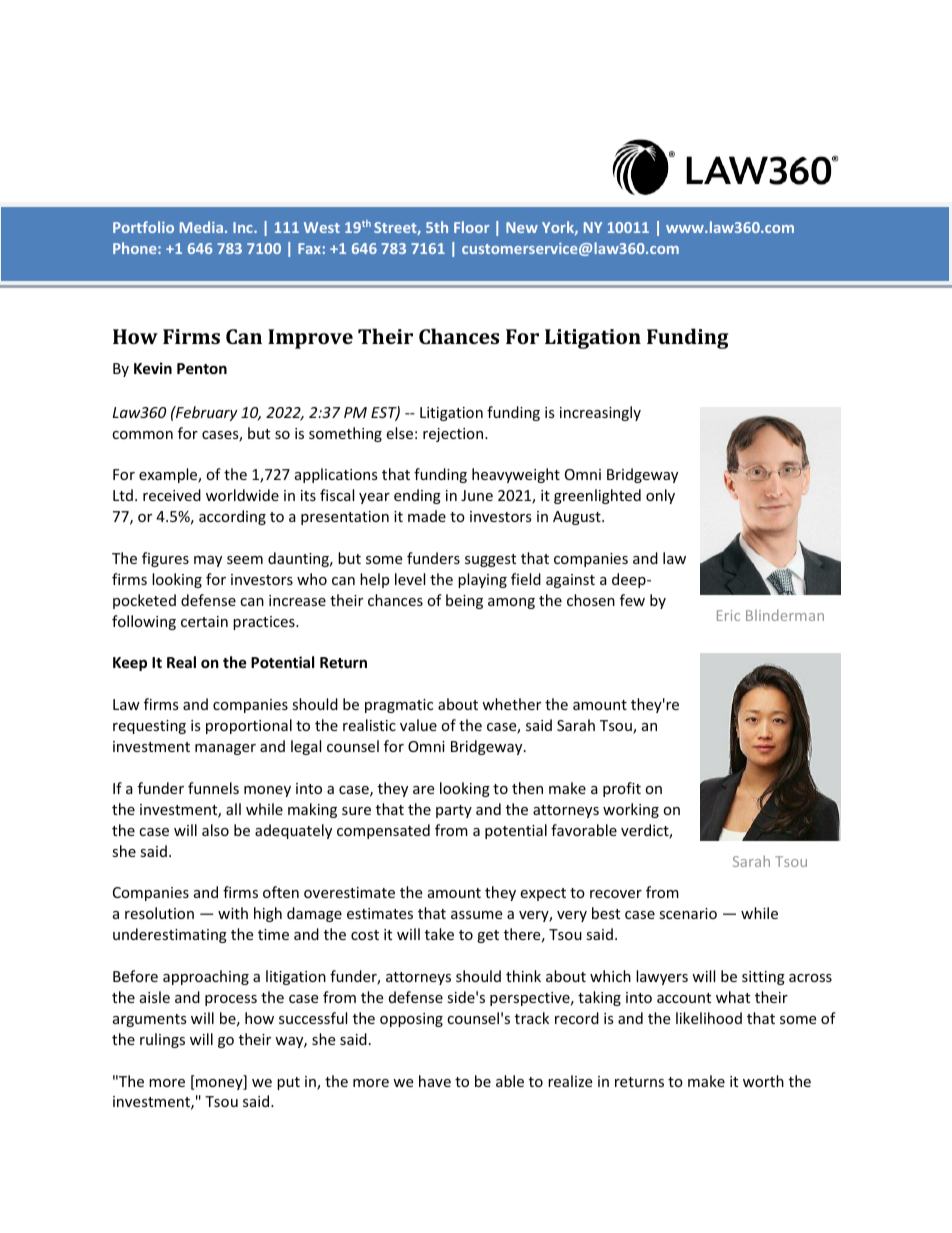 This screenshot has width=952, height=1233. Describe the element at coordinates (522, 227) in the screenshot. I see `New` at that location.
